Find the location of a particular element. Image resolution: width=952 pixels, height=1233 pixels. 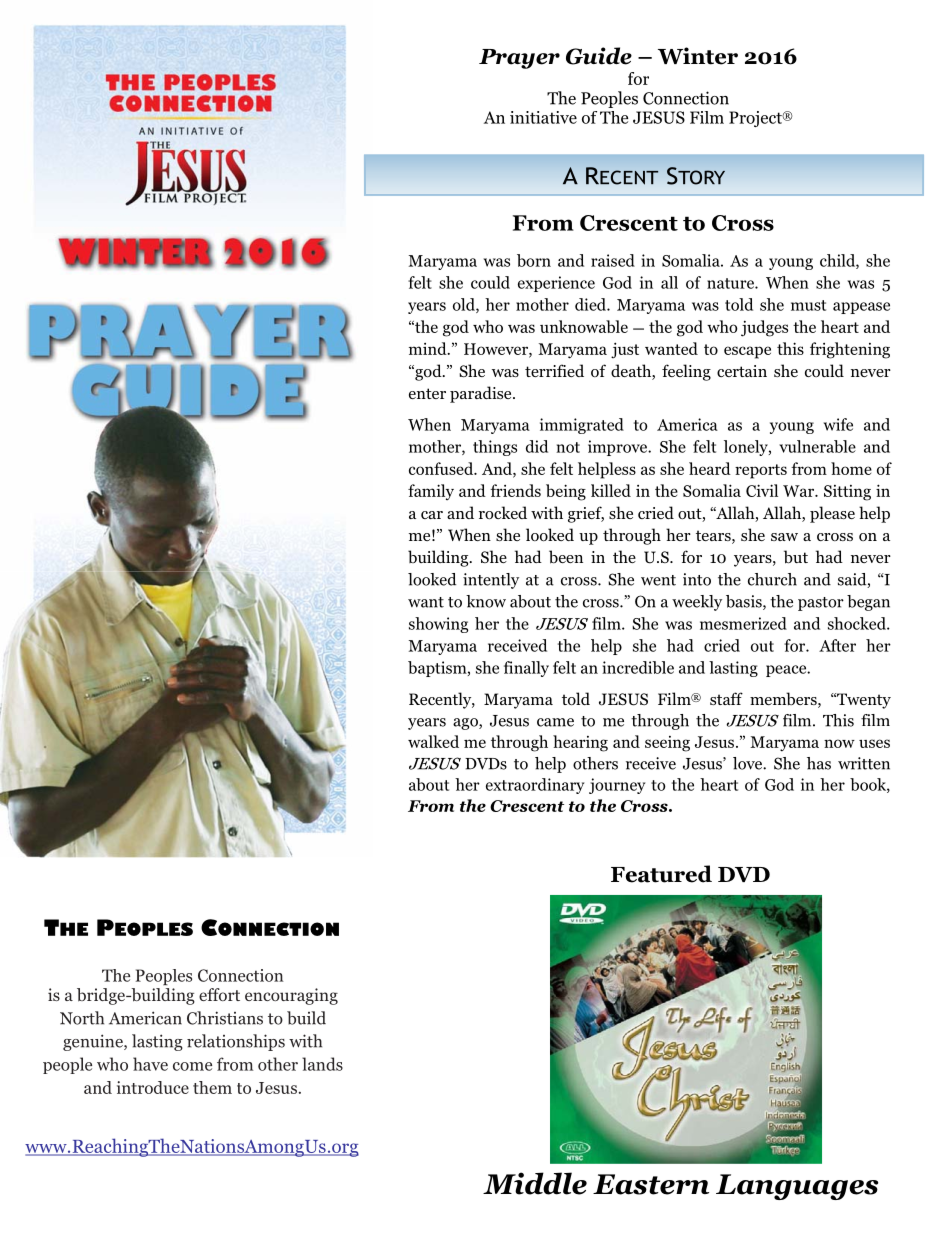

Winter is located at coordinates (698, 56).
